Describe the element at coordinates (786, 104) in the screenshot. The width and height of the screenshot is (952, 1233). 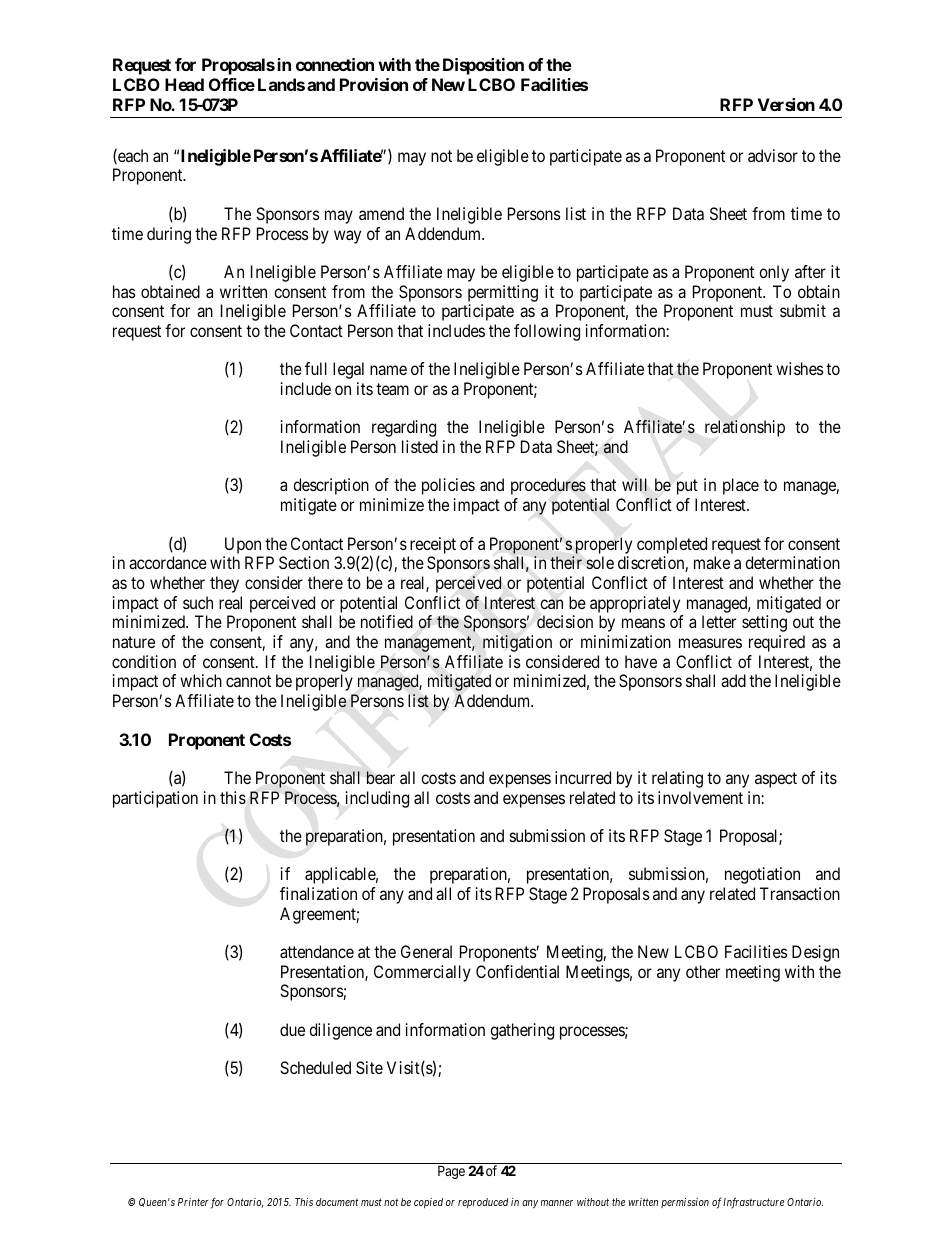
I see `Version` at that location.
